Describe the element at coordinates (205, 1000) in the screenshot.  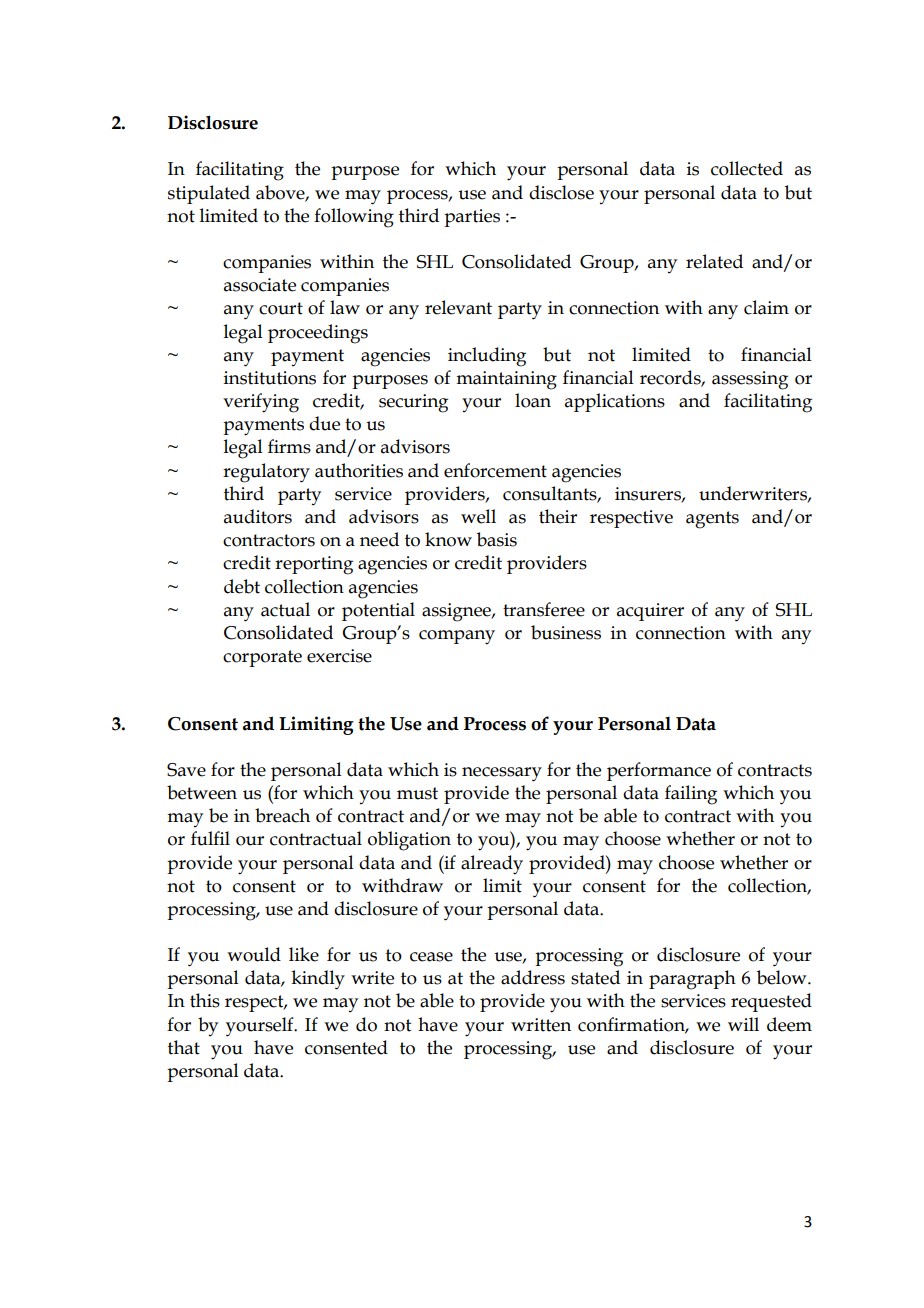
I see `this` at that location.
